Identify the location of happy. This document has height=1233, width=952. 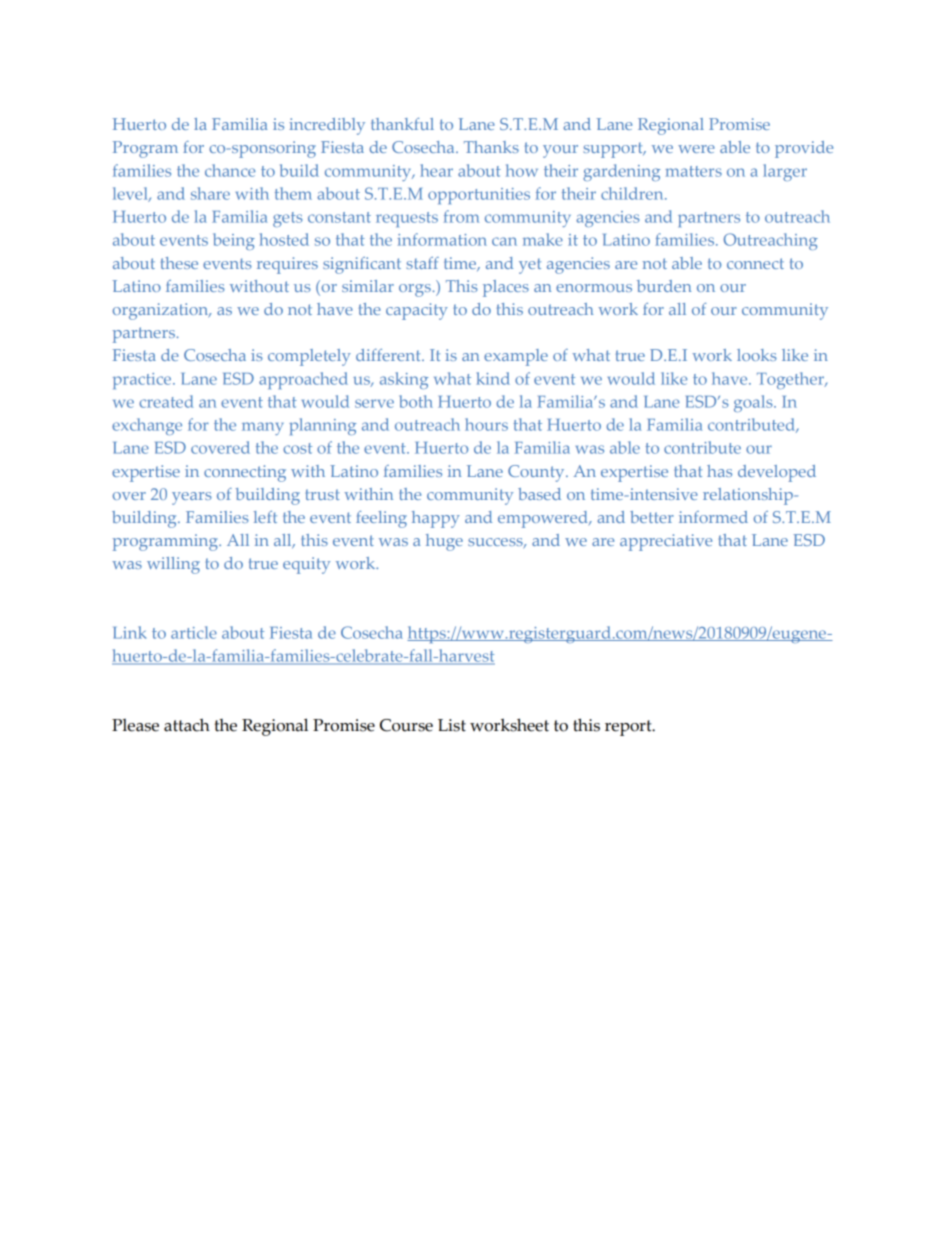
(436, 519).
